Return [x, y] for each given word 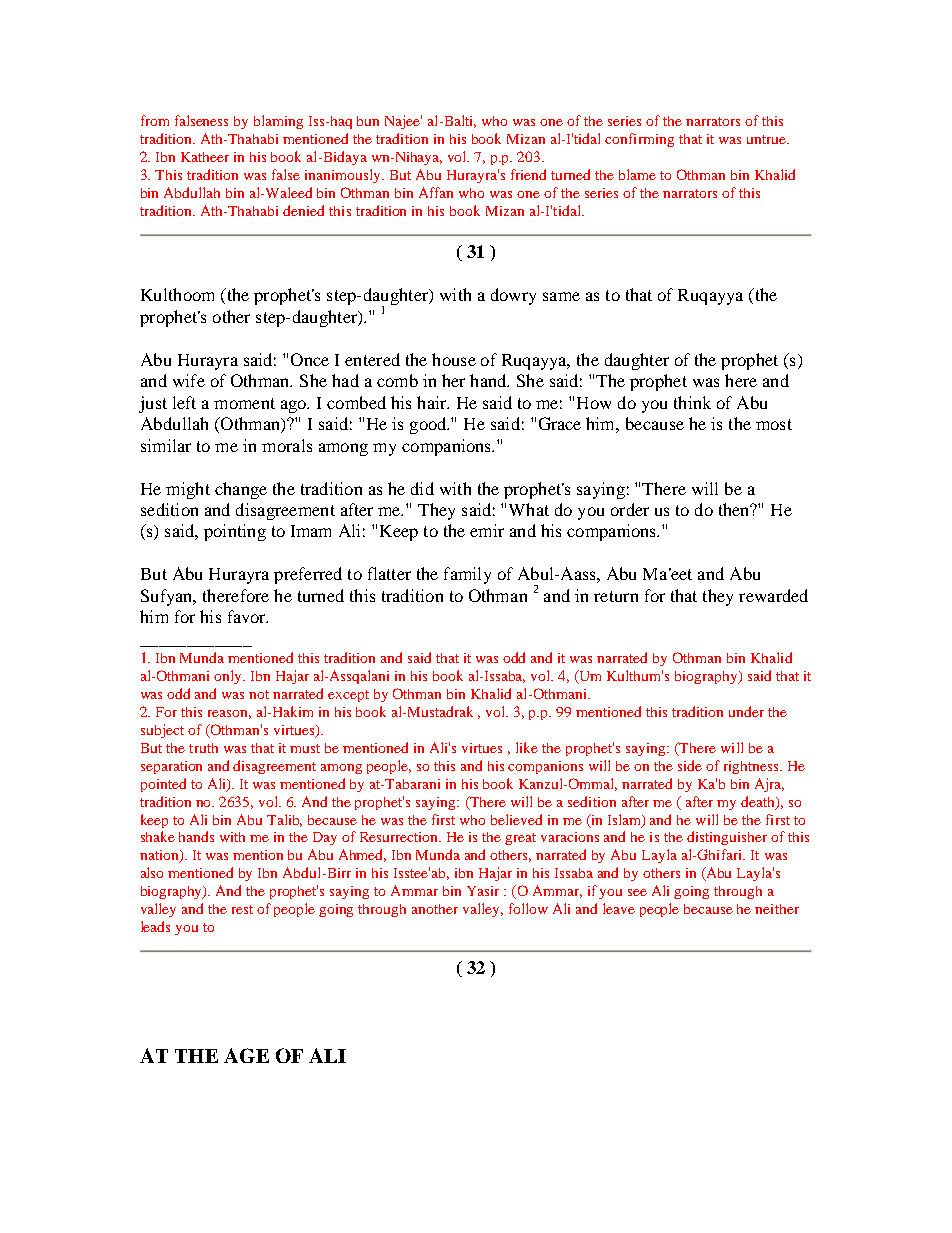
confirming [639, 140]
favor [248, 616]
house [454, 359]
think [692, 402]
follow [528, 908]
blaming [278, 122]
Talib [284, 820]
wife [189, 380]
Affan [436, 192]
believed [516, 819]
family [467, 575]
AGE [246, 1055]
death [759, 802]
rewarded [773, 595]
